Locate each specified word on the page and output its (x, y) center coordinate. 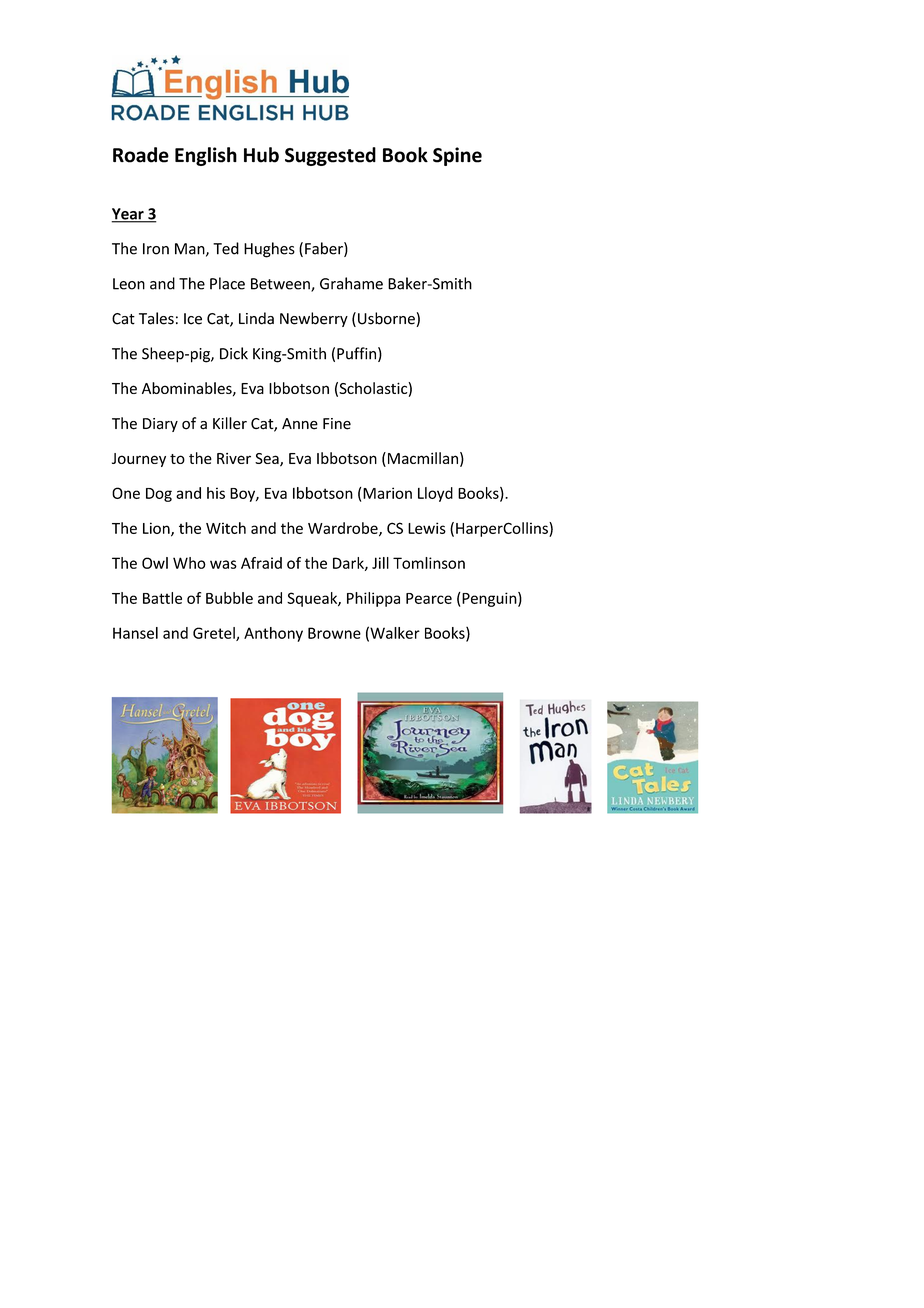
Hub (261, 155)
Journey (139, 460)
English (206, 156)
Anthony (273, 634)
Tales (156, 318)
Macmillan (421, 459)
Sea (268, 460)
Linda (256, 318)
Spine (457, 156)
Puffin (356, 353)
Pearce (429, 598)
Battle (162, 598)
